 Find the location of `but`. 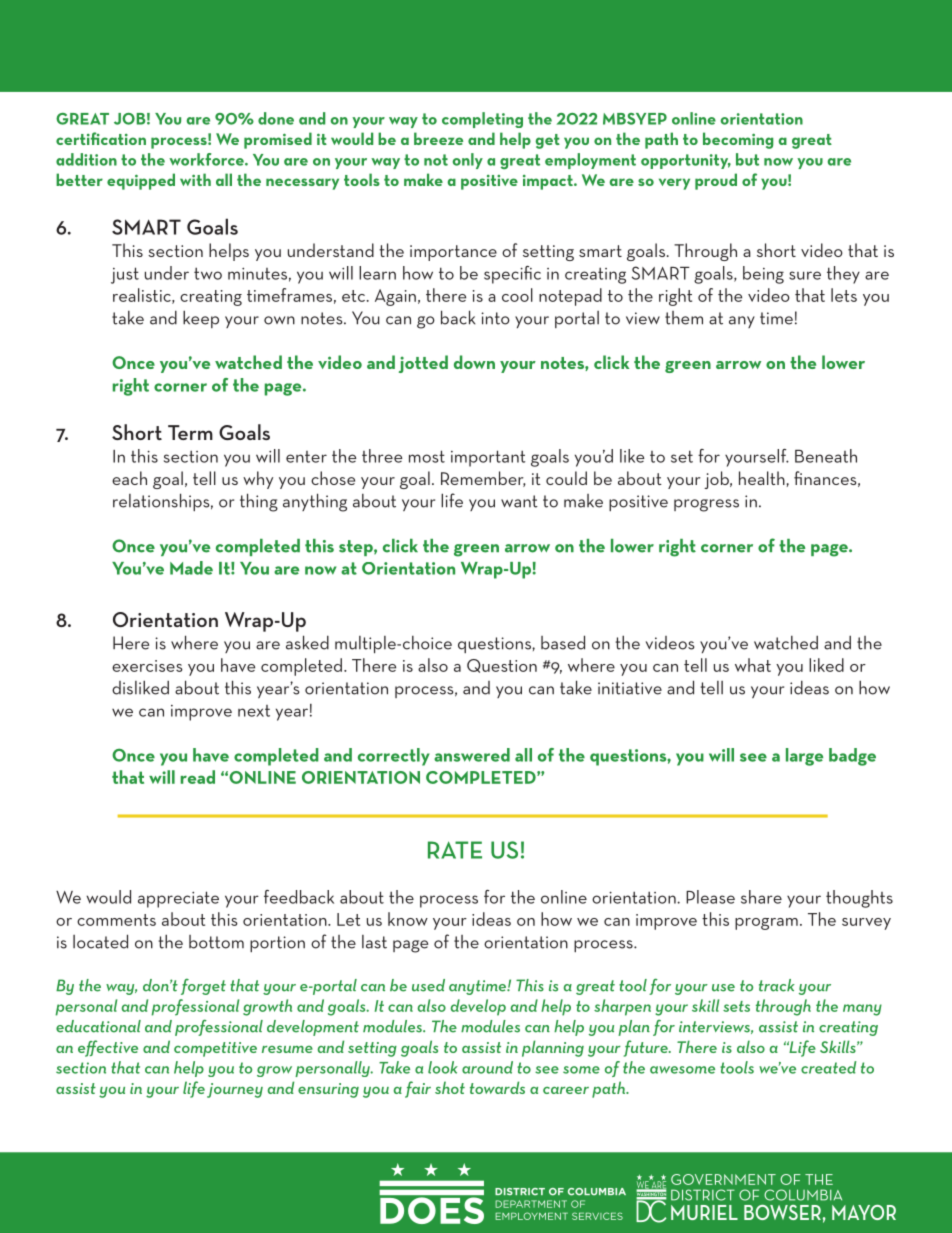

but is located at coordinates (747, 159).
